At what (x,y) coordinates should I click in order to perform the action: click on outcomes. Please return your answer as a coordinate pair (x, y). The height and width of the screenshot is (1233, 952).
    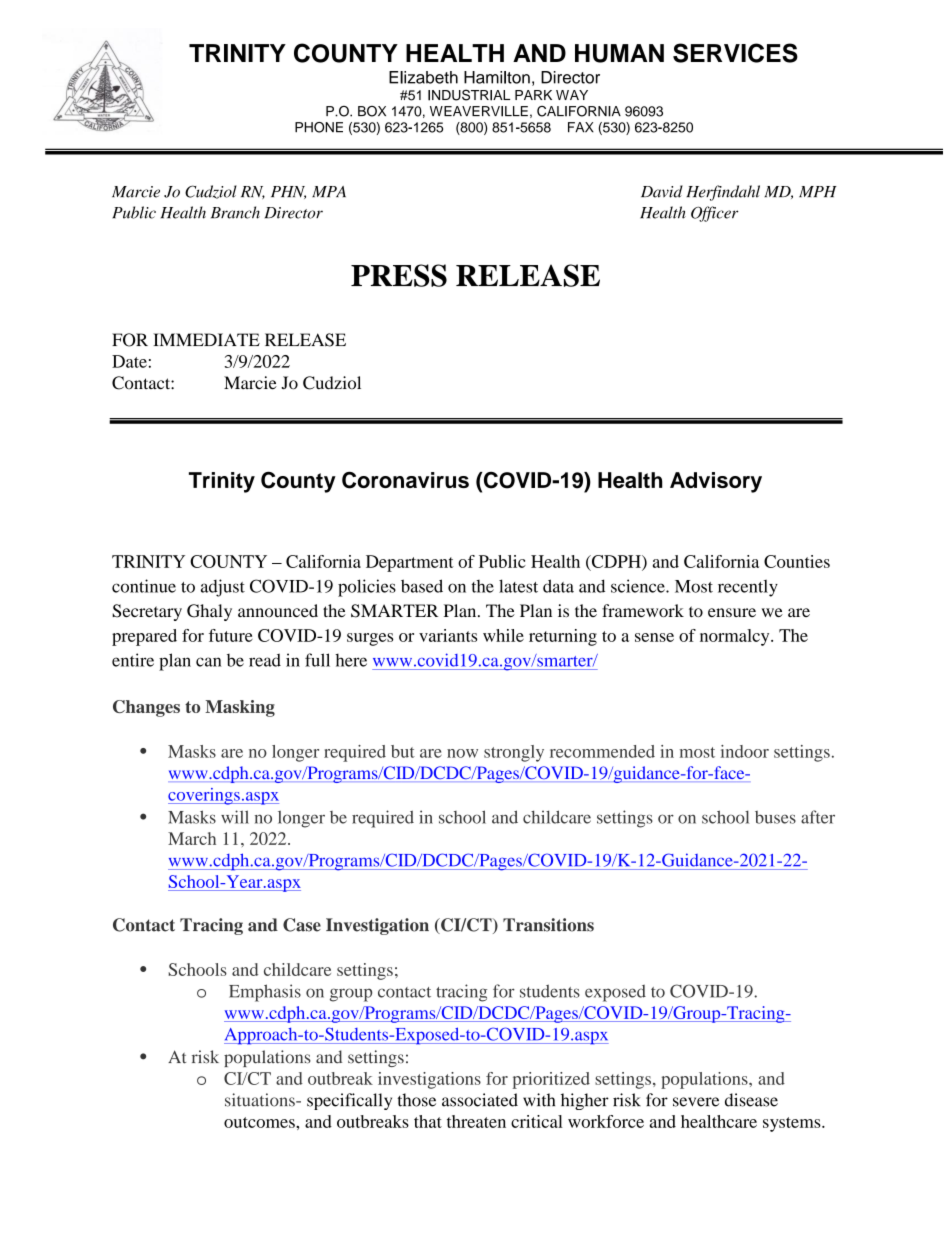
    Looking at the image, I should click on (260, 1122).
